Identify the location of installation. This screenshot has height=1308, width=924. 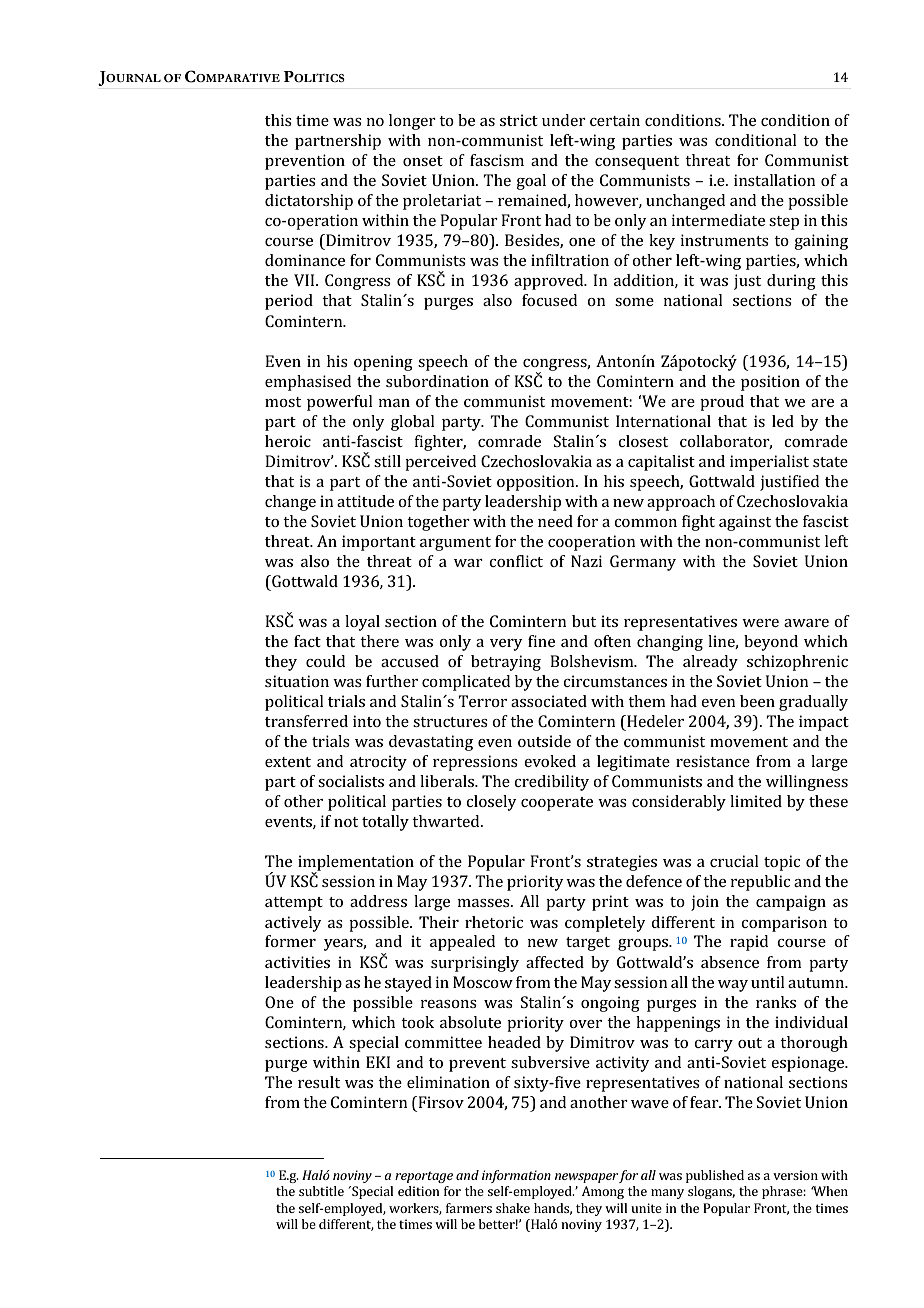
(774, 180).
